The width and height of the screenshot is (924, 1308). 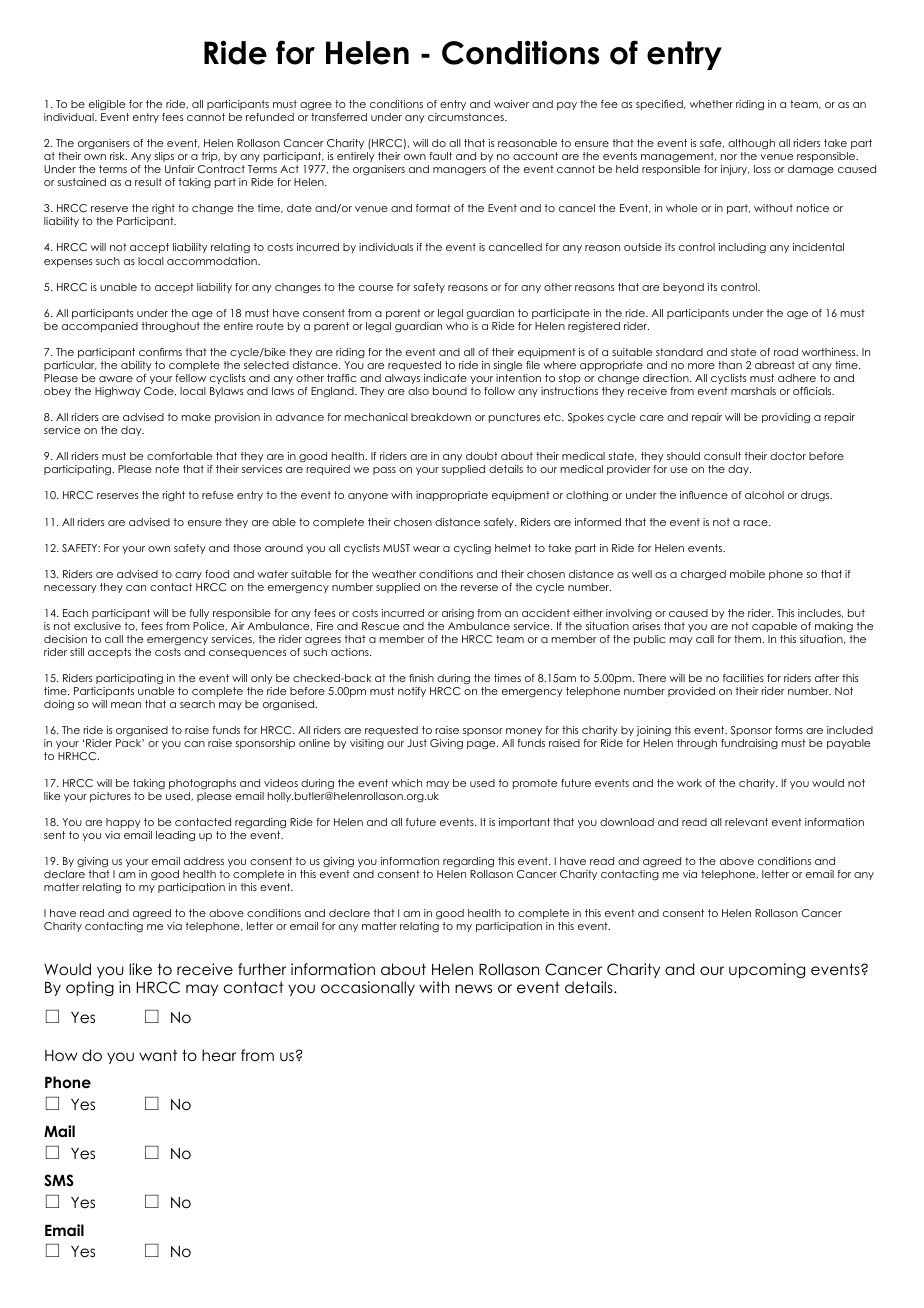 I want to click on although, so click(x=751, y=144).
